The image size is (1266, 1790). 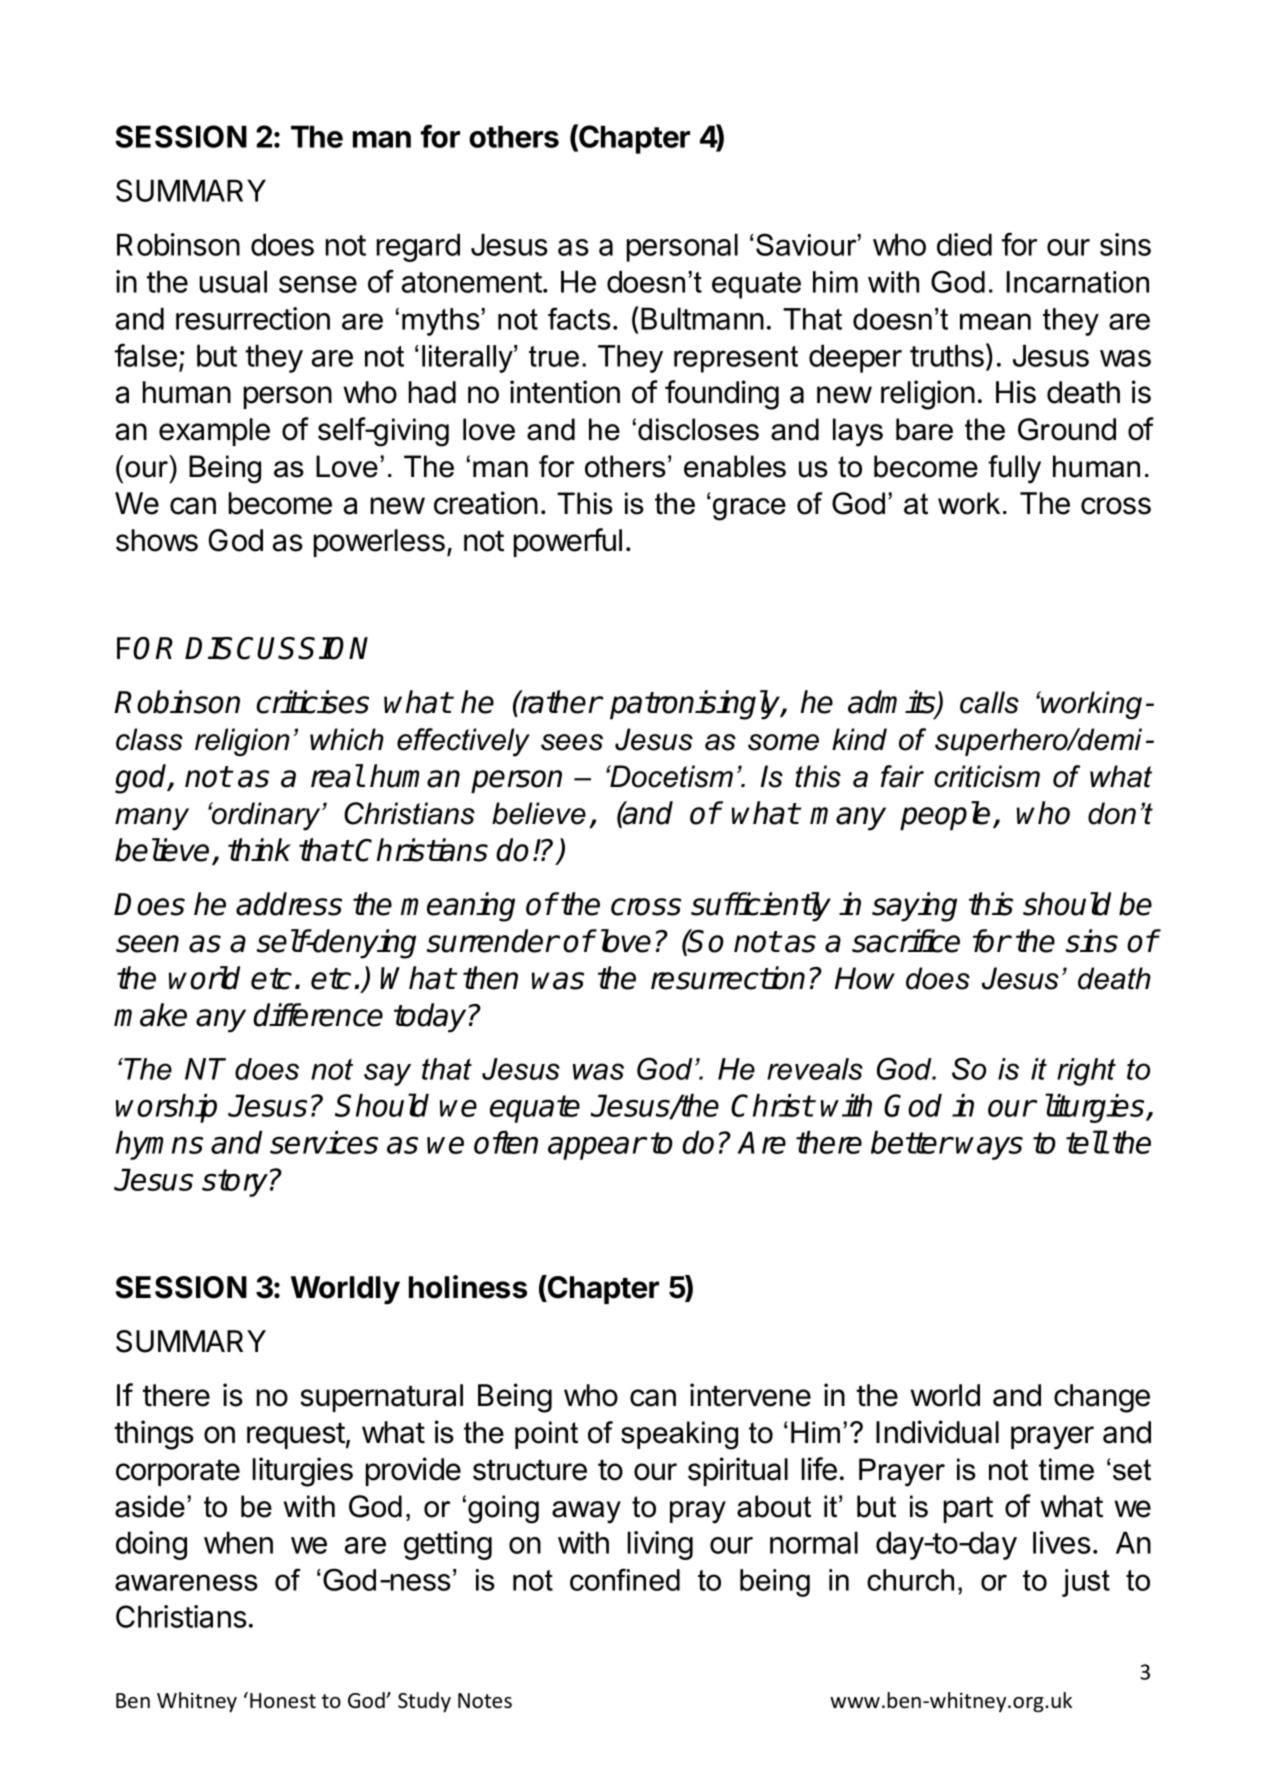 What do you see at coordinates (233, 281) in the screenshot?
I see `usual` at bounding box center [233, 281].
